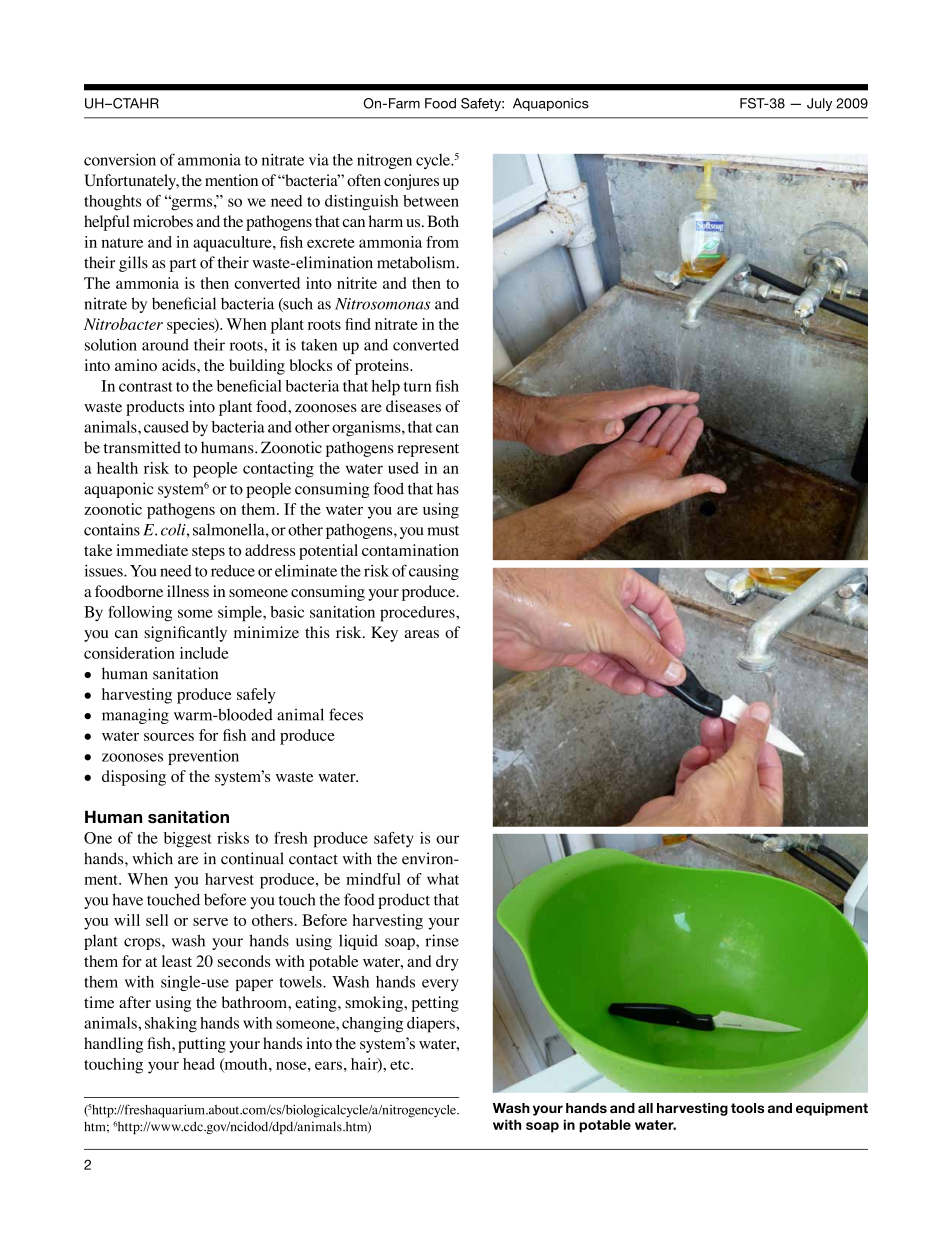 Image resolution: width=952 pixels, height=1233 pixels. I want to click on acids, so click(180, 365).
